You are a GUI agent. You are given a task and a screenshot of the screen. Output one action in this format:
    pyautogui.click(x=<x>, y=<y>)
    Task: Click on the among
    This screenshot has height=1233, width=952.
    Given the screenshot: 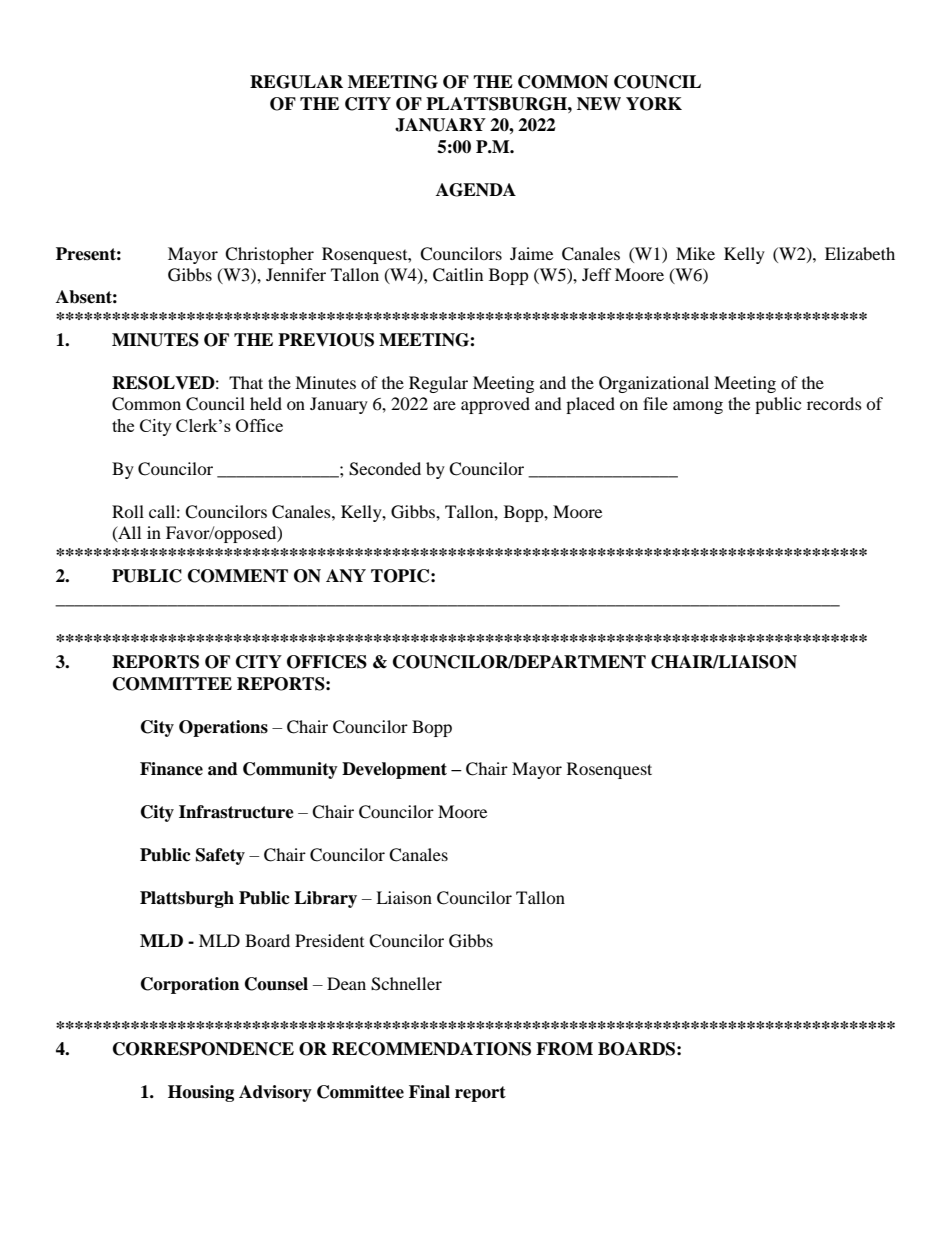 What is the action you would take?
    pyautogui.click(x=698, y=407)
